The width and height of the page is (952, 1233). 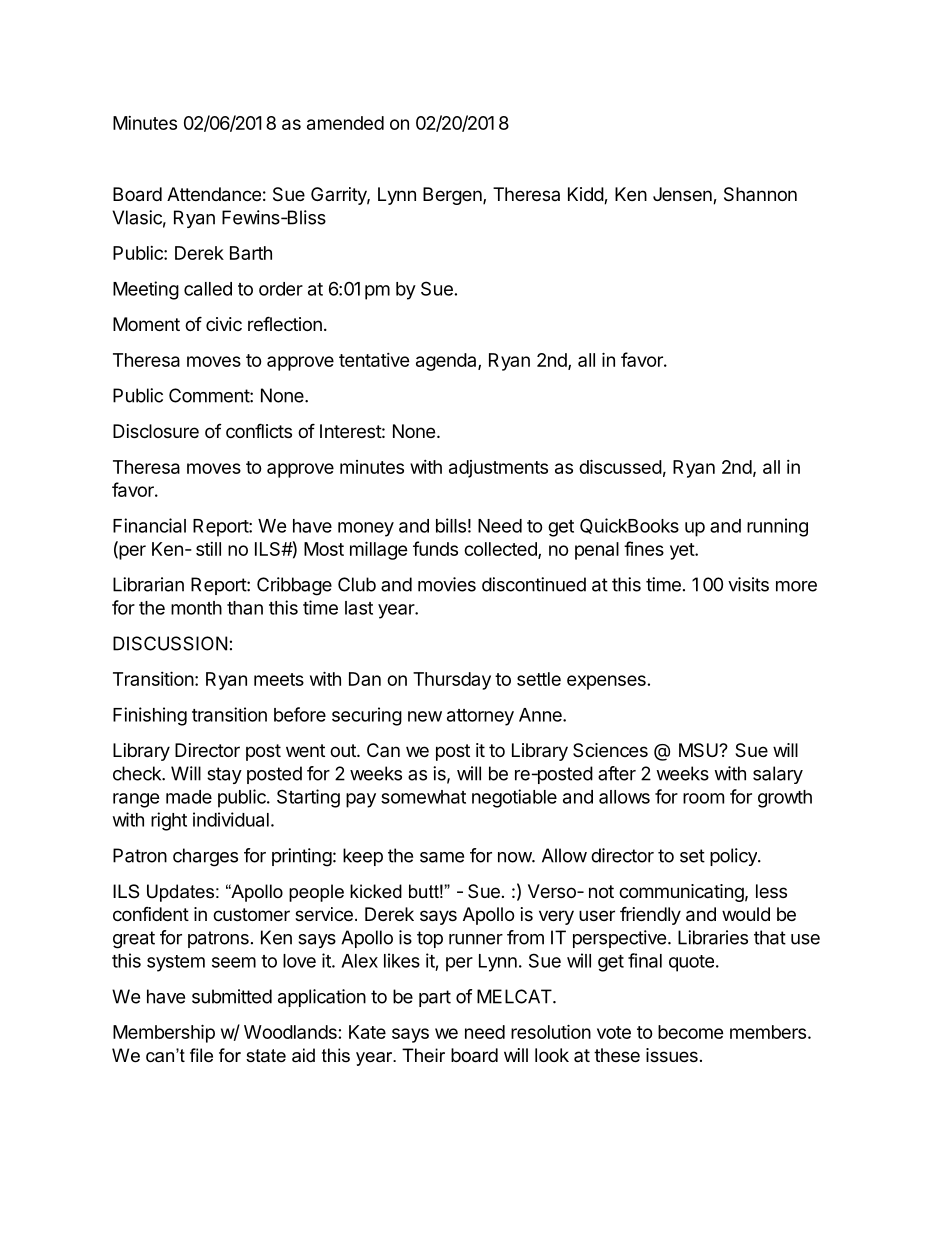 What do you see at coordinates (703, 798) in the page?
I see `room` at bounding box center [703, 798].
